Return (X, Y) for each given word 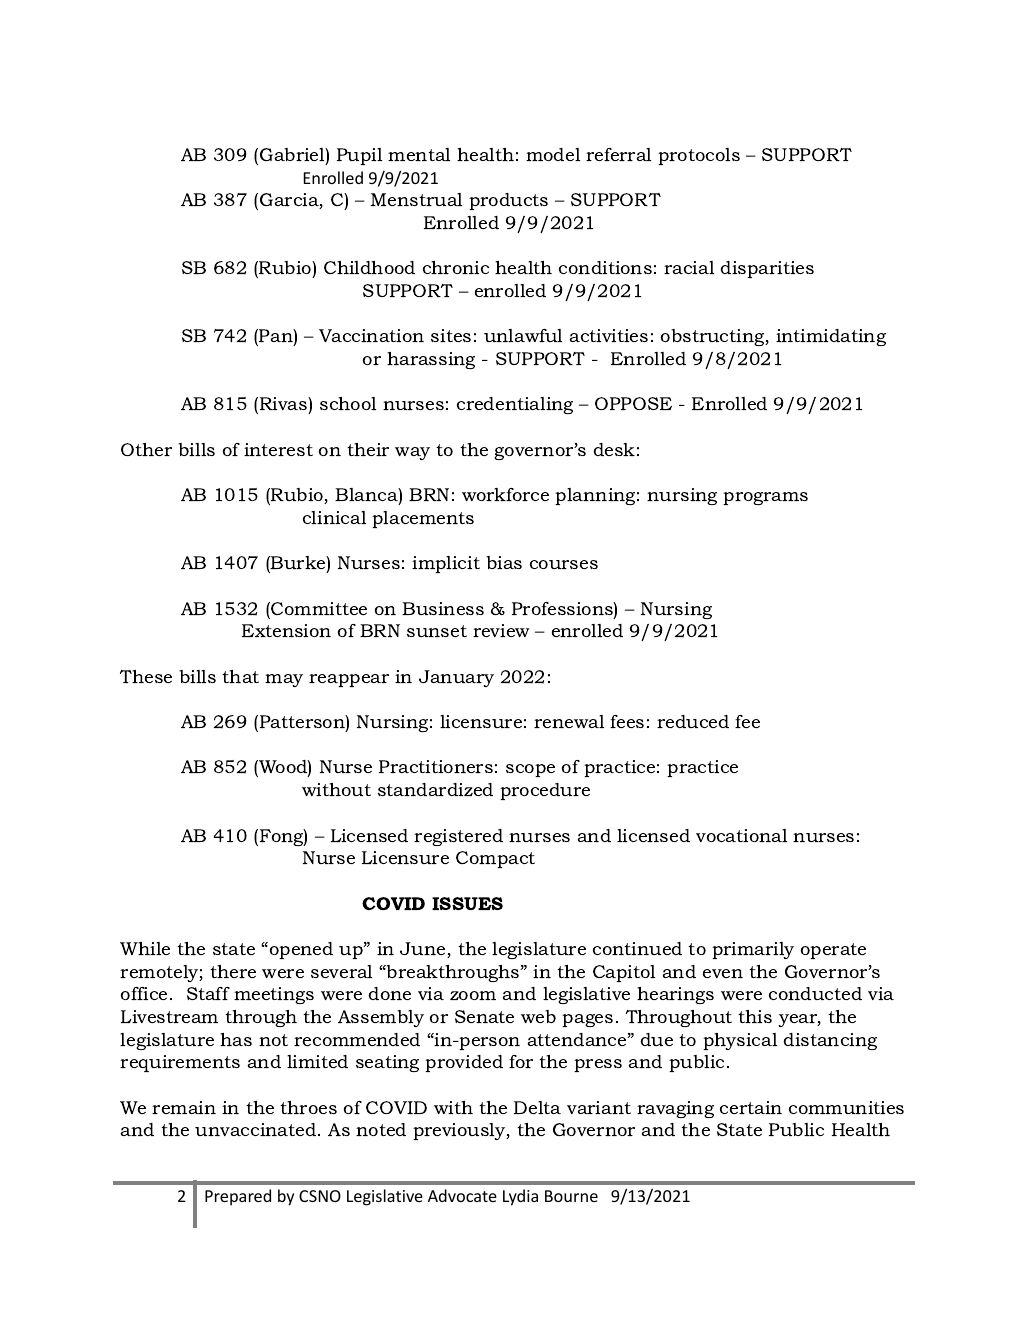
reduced (693, 721)
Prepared (238, 1197)
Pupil (359, 156)
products (508, 201)
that (240, 676)
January (456, 678)
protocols (699, 156)
